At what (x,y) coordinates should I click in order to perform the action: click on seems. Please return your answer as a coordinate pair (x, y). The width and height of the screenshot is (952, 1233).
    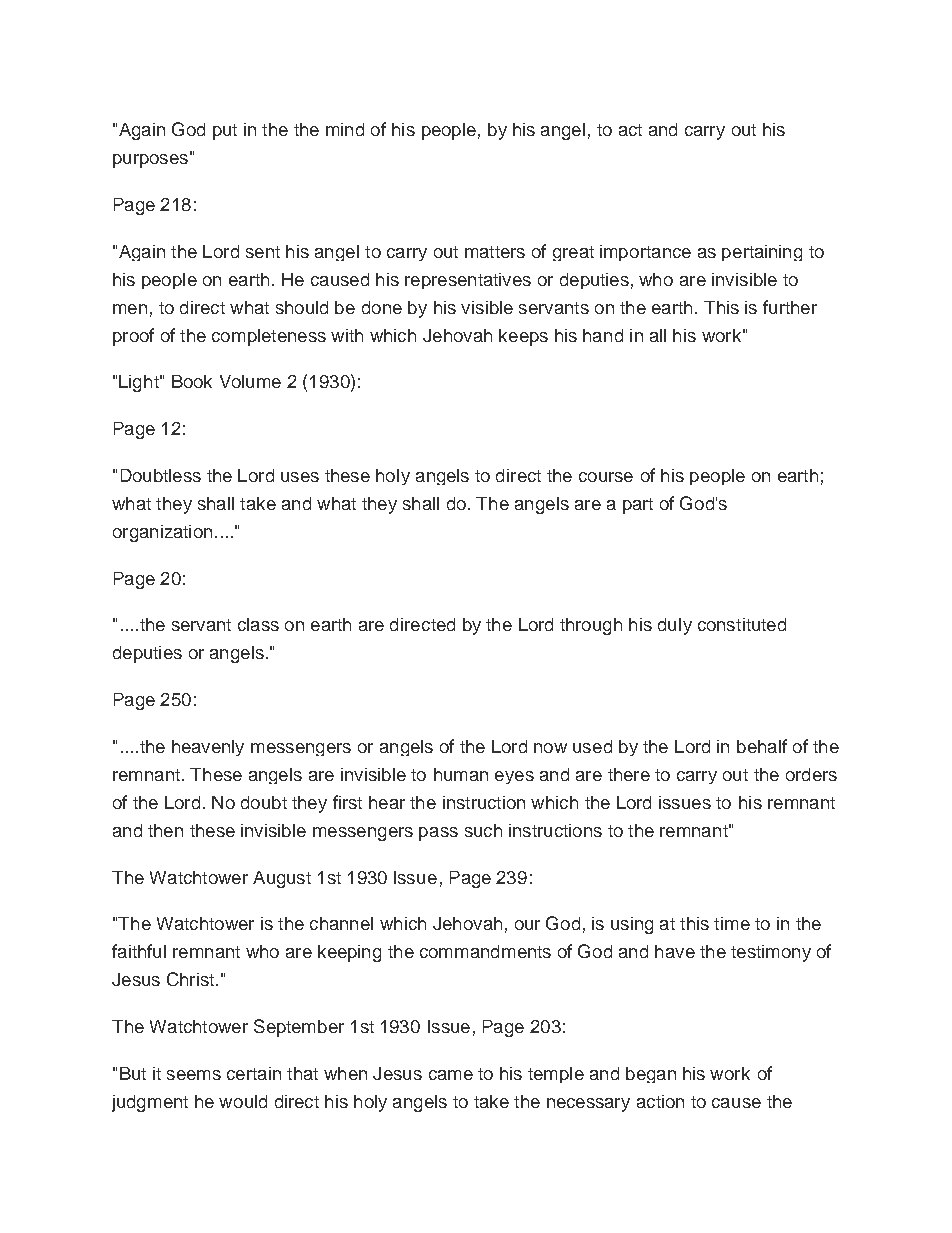
    Looking at the image, I should click on (194, 1075).
